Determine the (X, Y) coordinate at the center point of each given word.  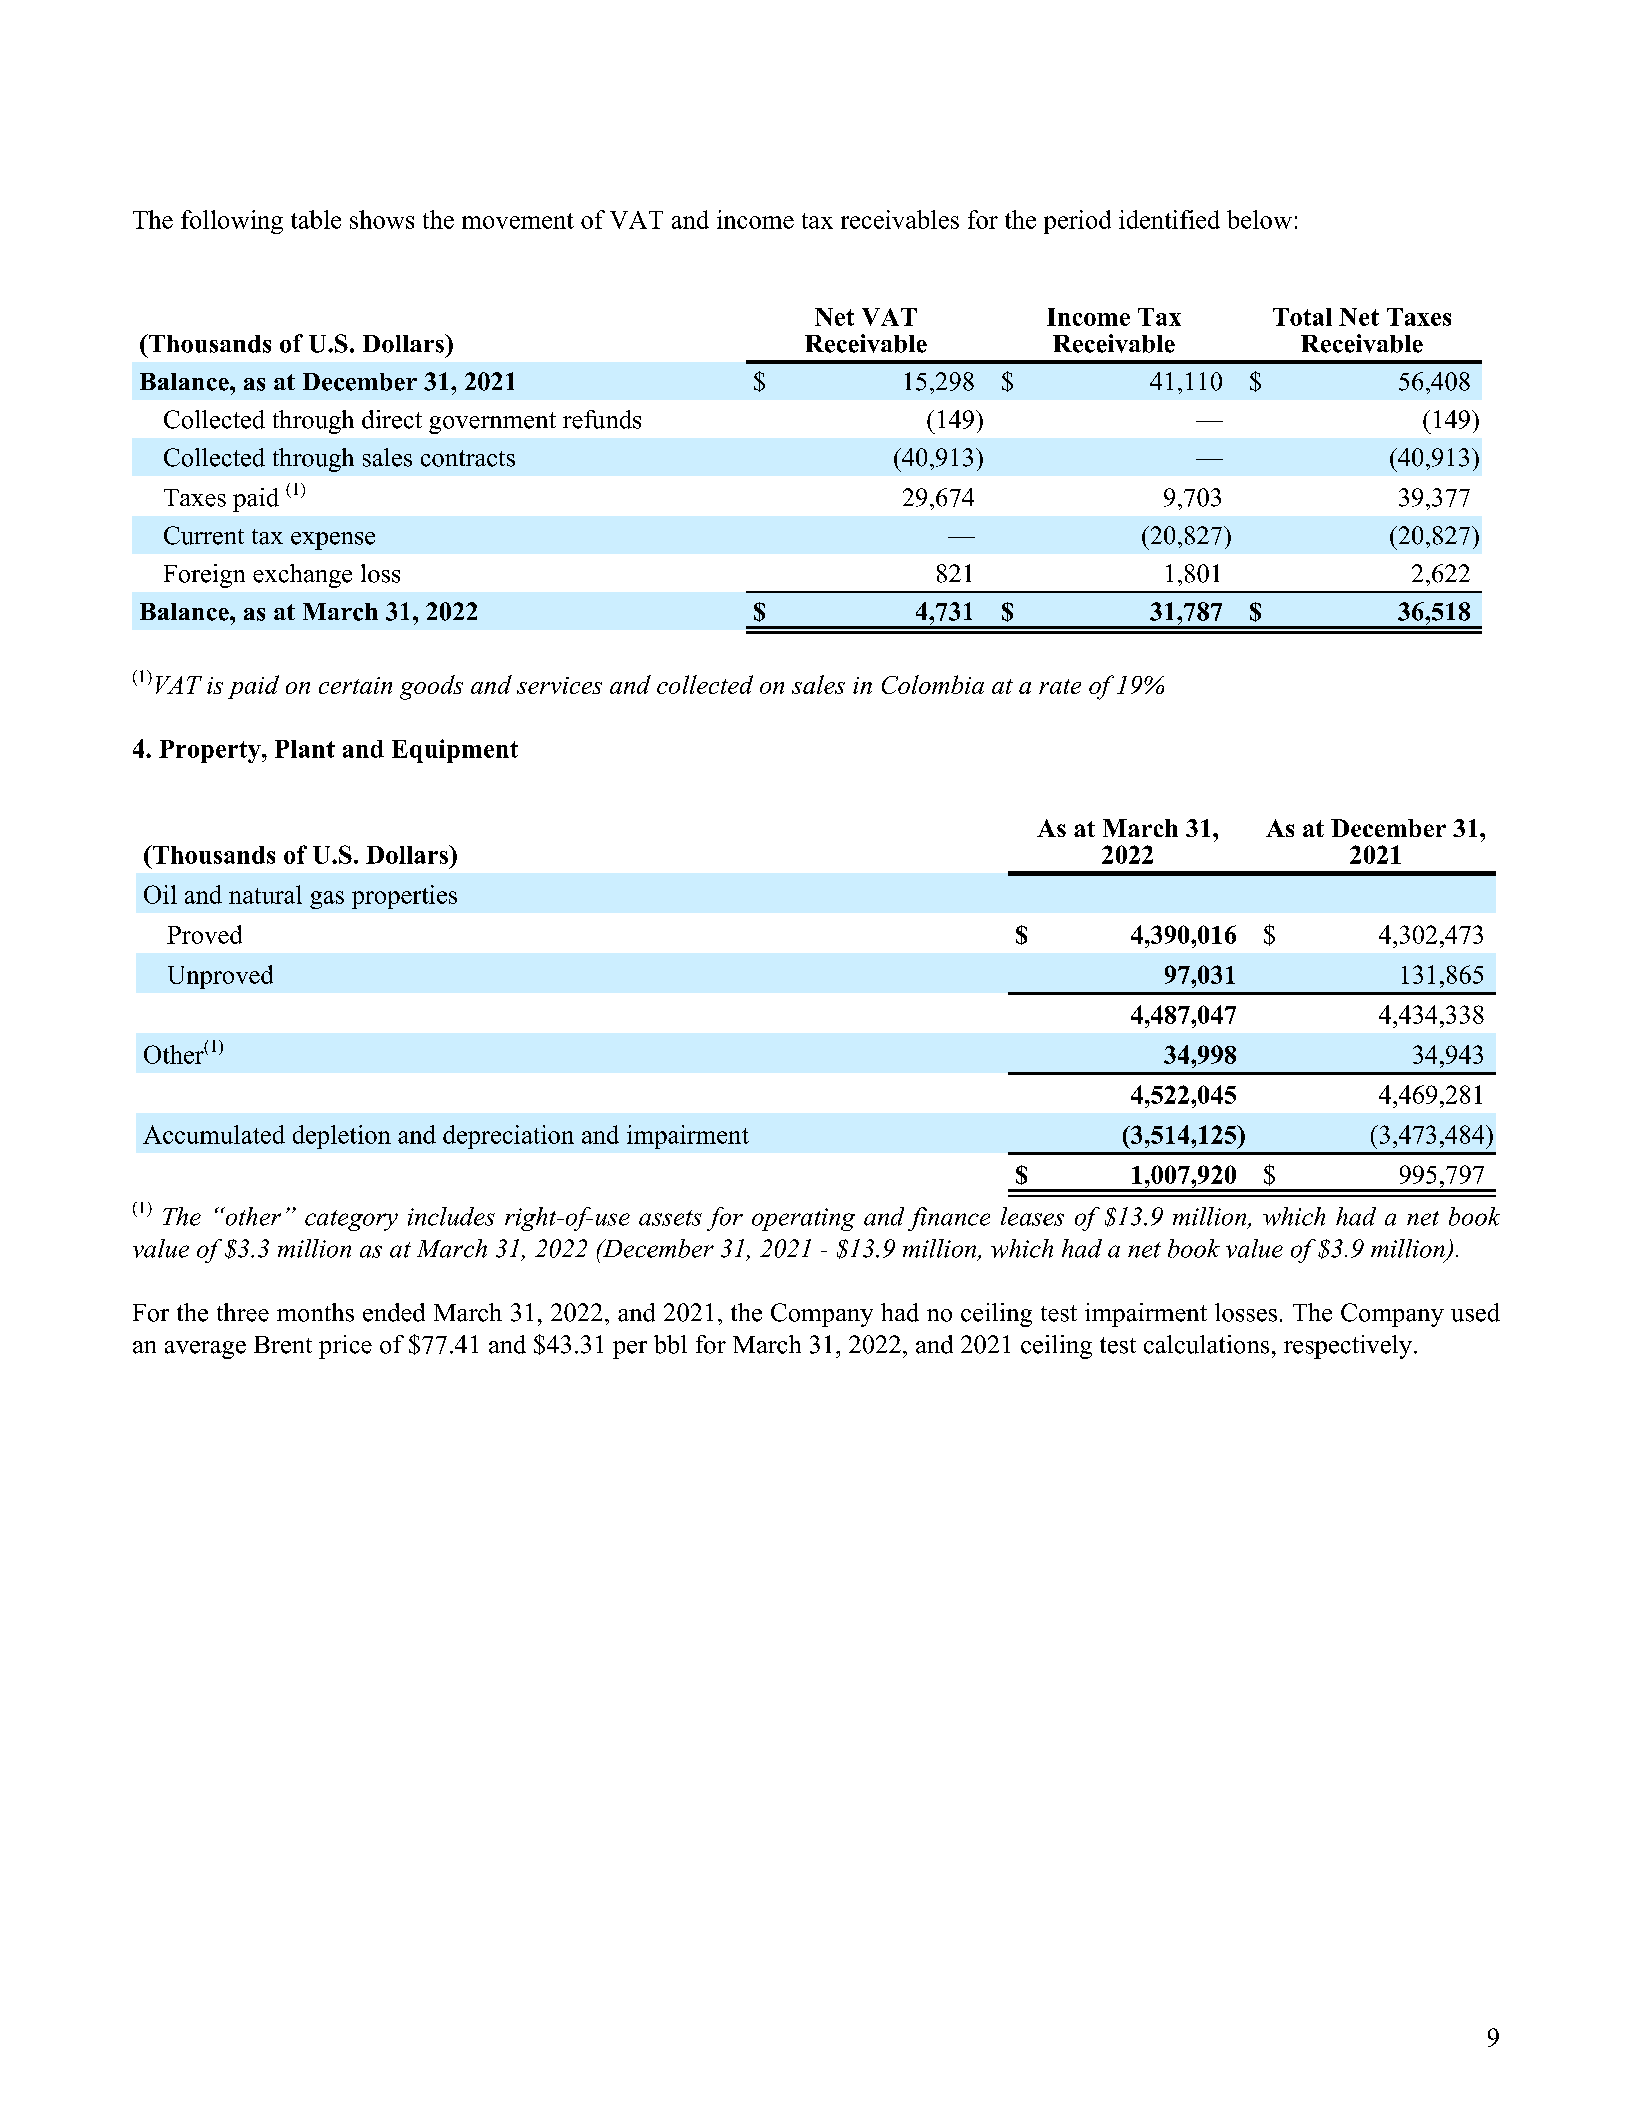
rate (1060, 686)
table (316, 219)
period (1077, 222)
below (1259, 219)
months (315, 1312)
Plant (305, 749)
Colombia (933, 684)
